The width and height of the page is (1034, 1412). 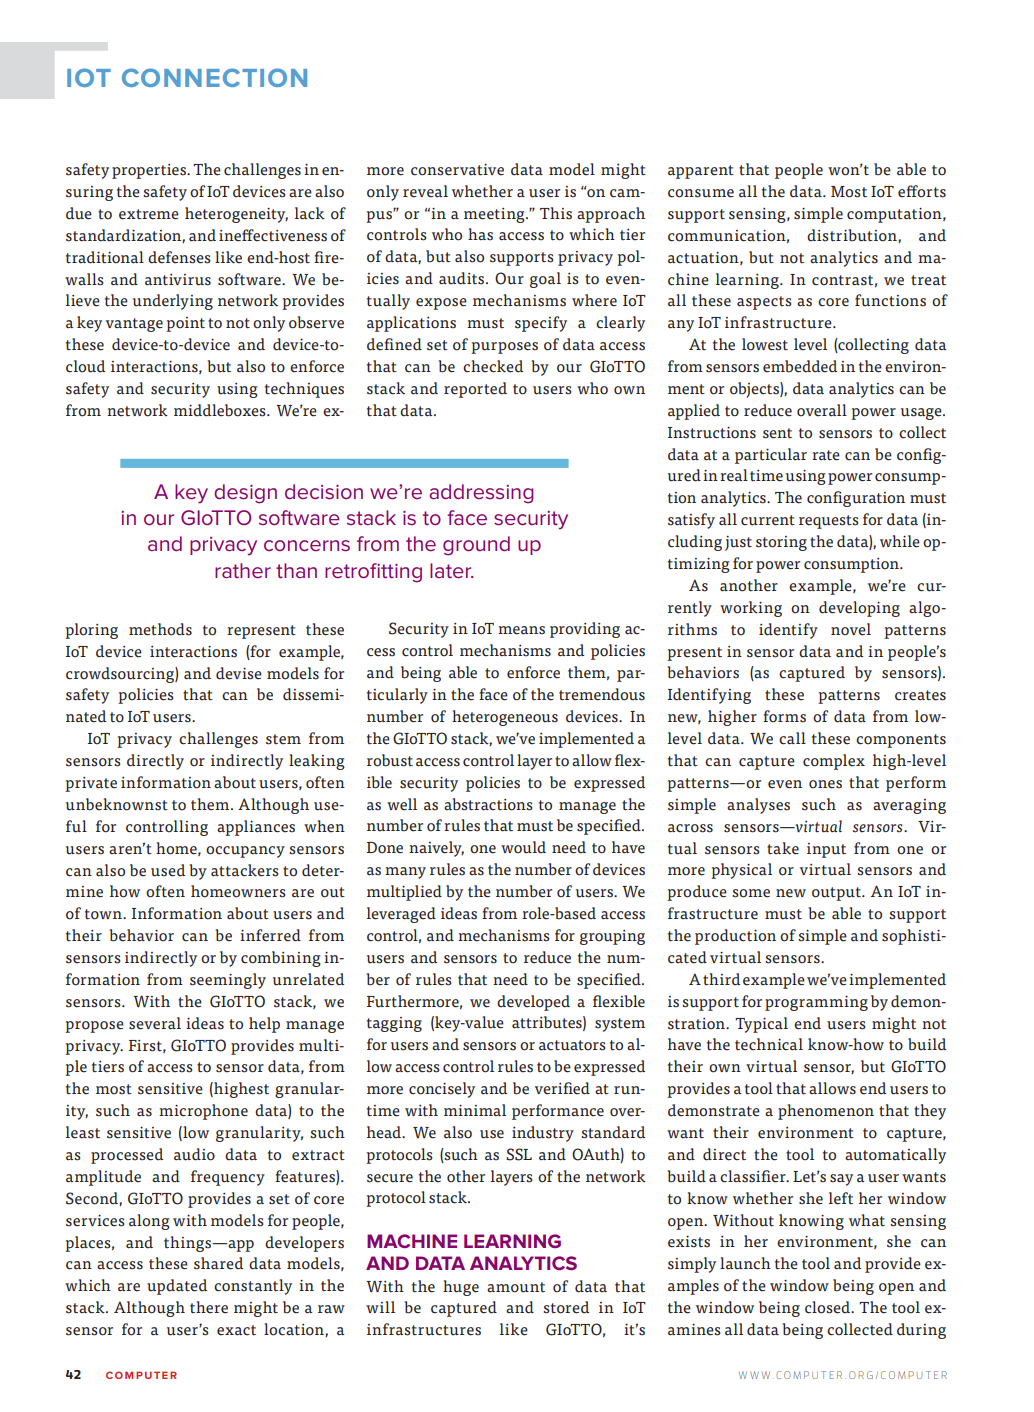 I want to click on extreme, so click(x=149, y=214).
